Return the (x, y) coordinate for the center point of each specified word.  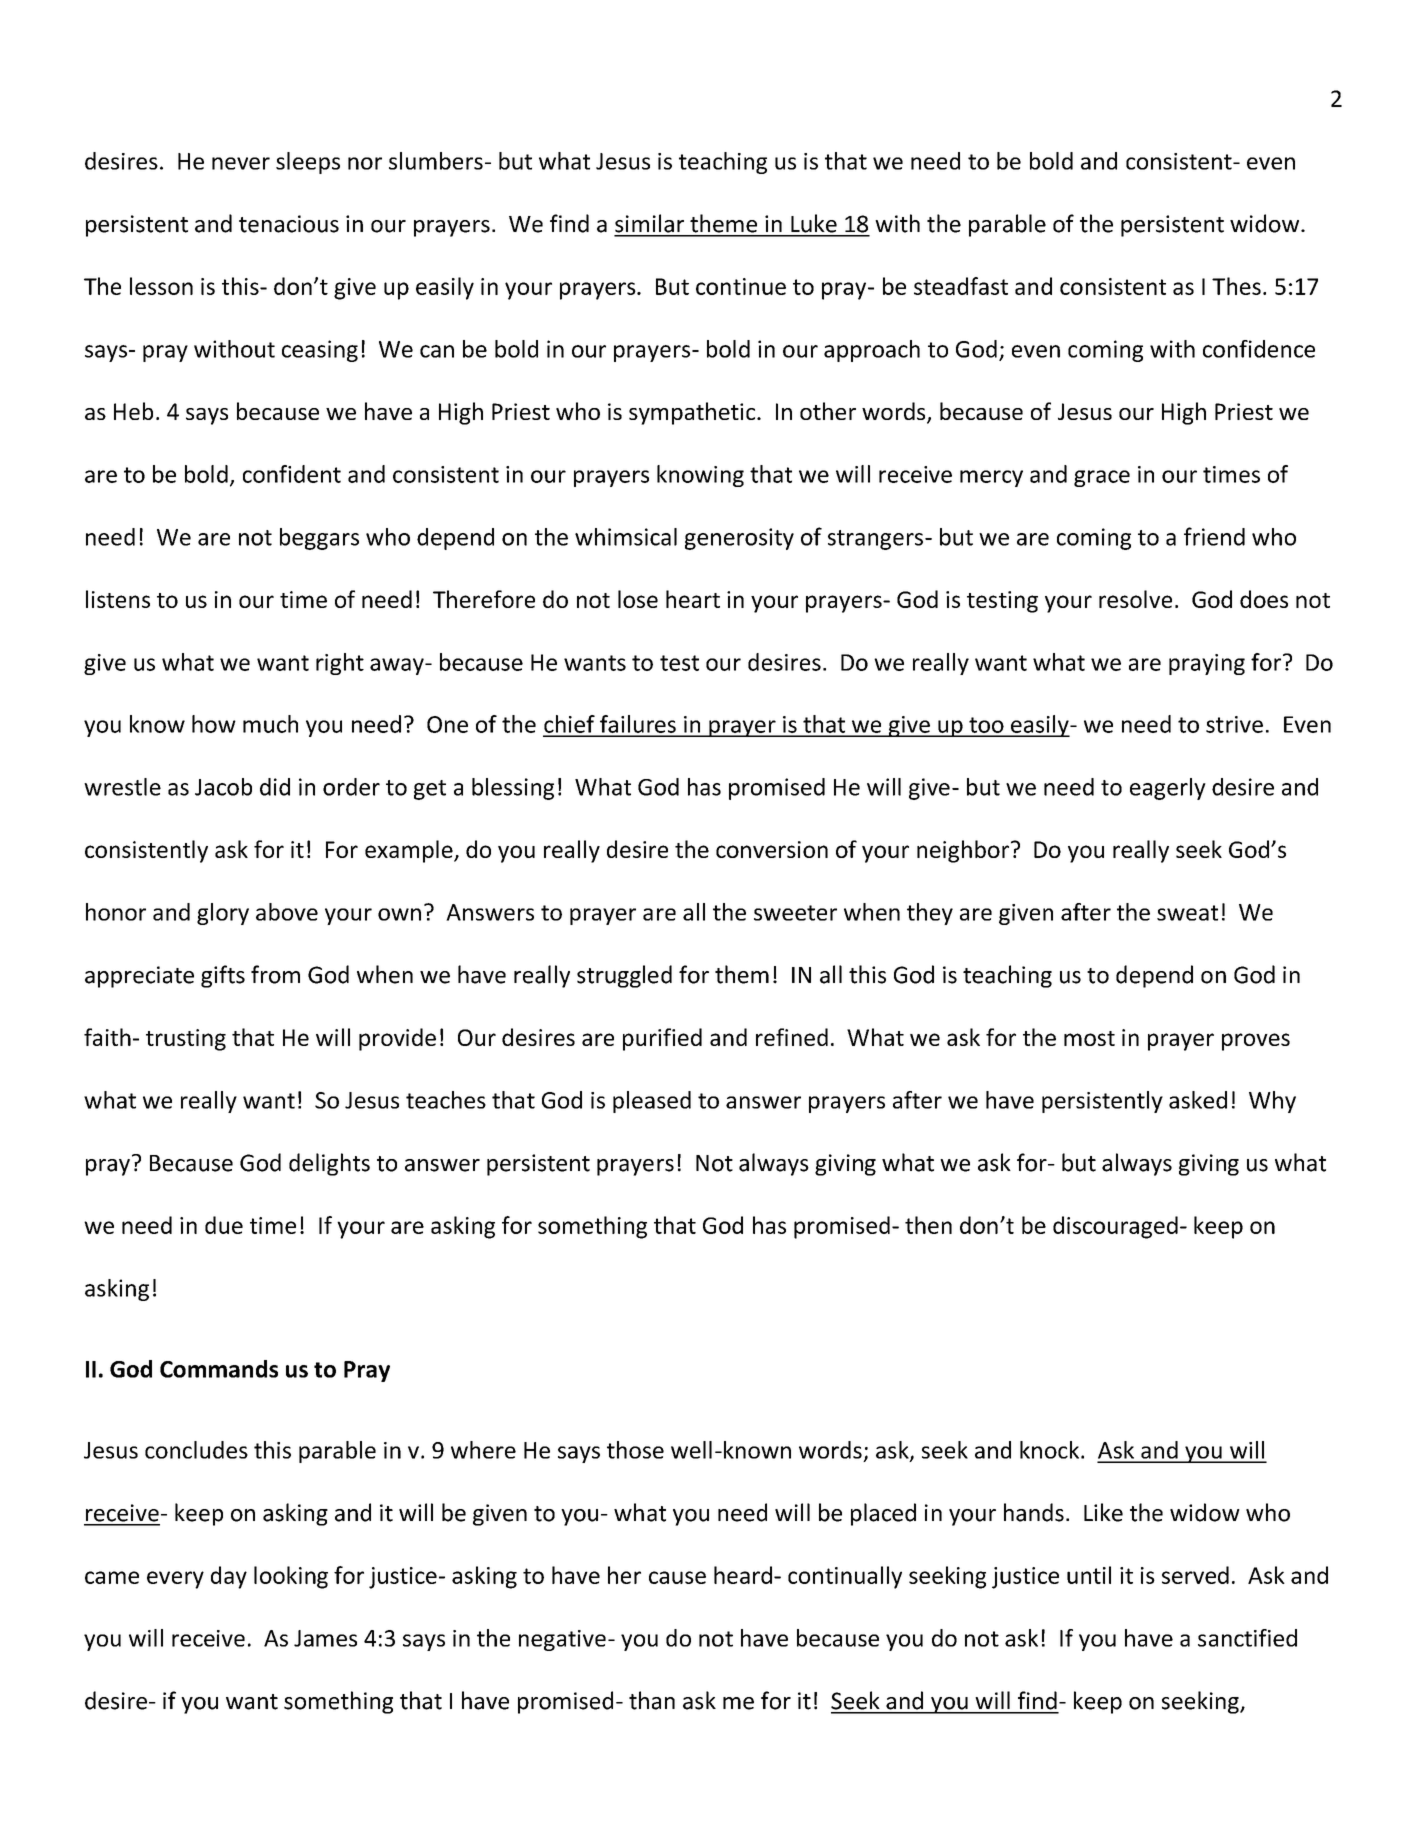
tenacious (289, 224)
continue (741, 286)
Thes (1236, 286)
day (229, 1577)
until (1089, 1575)
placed (883, 1514)
